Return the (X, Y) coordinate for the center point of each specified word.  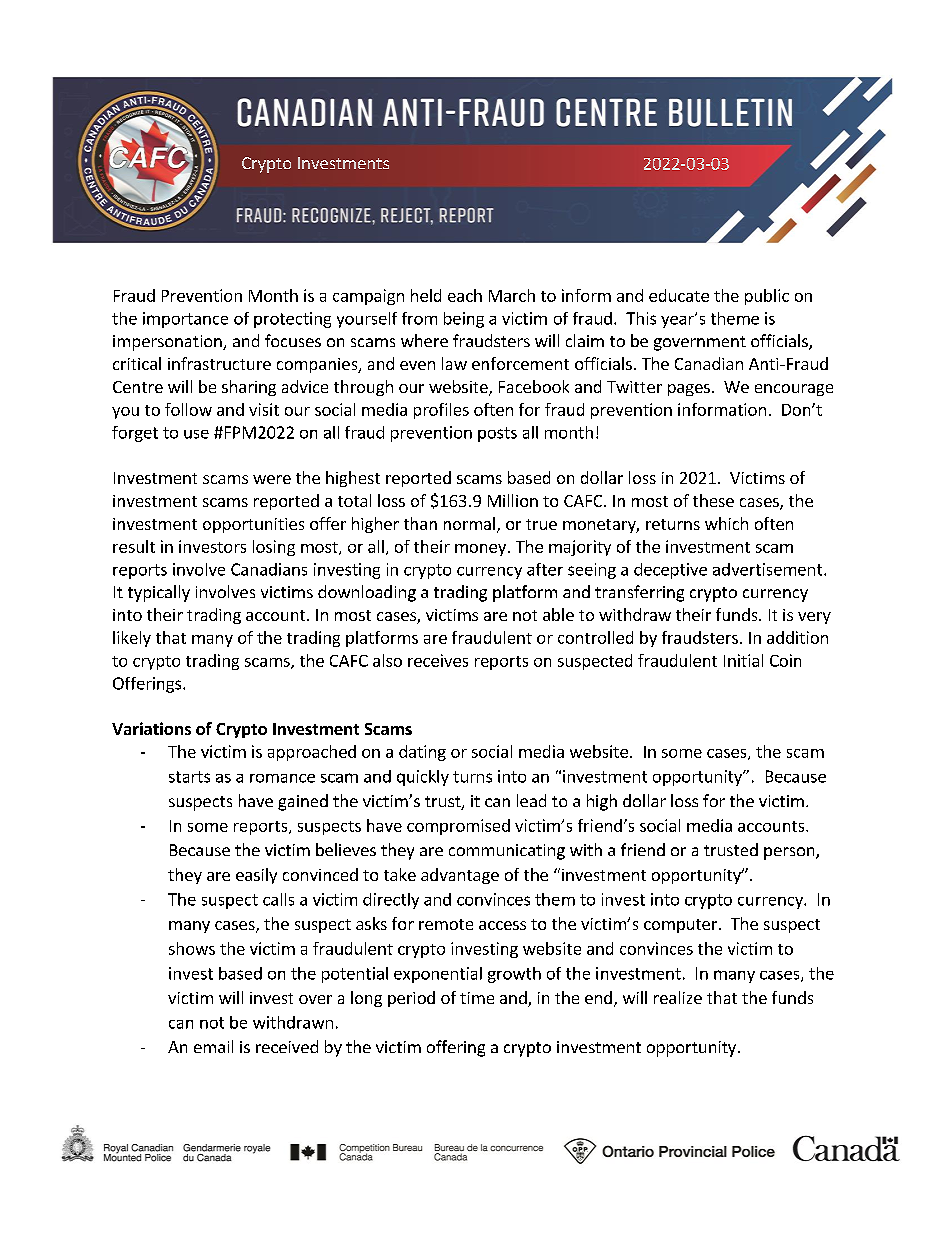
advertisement (769, 569)
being (464, 320)
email (213, 1046)
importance (185, 320)
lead (531, 800)
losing (274, 548)
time (477, 998)
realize (678, 997)
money (480, 550)
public (767, 297)
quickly (423, 778)
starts (189, 777)
